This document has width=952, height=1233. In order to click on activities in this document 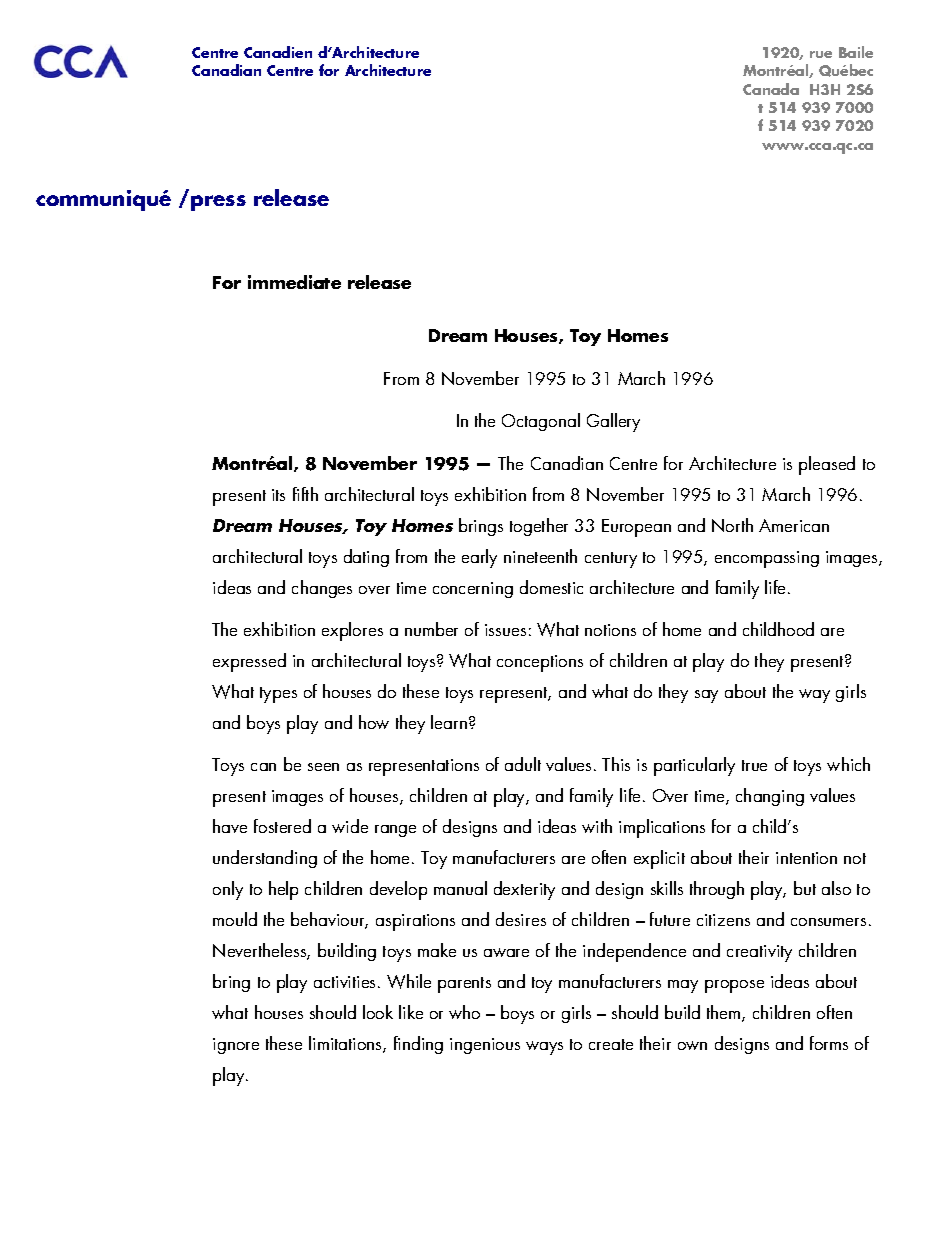, I will do `click(346, 982)`.
